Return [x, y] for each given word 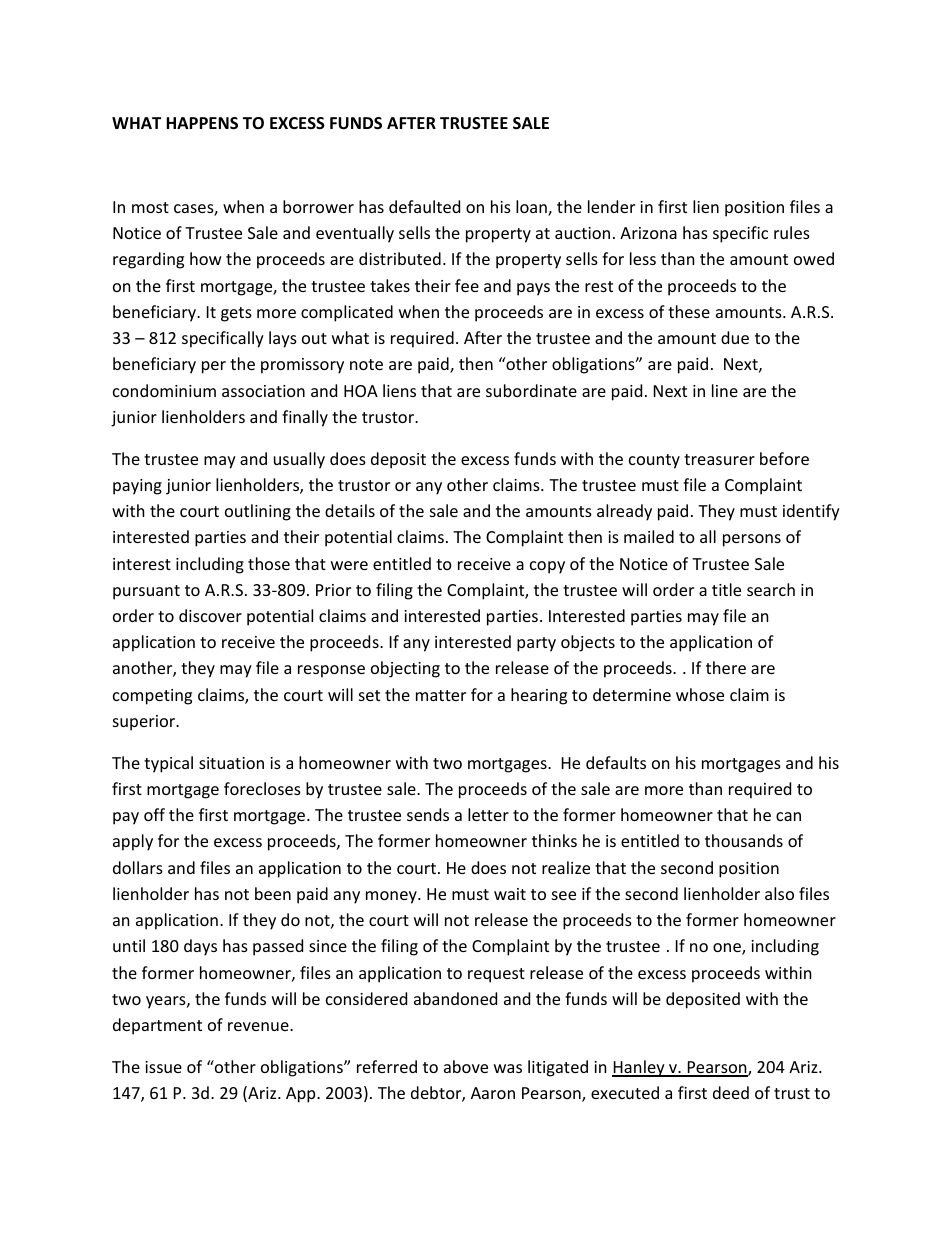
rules [792, 232]
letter [488, 814]
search [771, 589]
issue [163, 1067]
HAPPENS [202, 123]
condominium [164, 390]
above [466, 1066]
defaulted [424, 206]
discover [210, 615]
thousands [744, 840]
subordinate [531, 390]
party [536, 644]
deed [731, 1092]
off [154, 814]
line [725, 390]
